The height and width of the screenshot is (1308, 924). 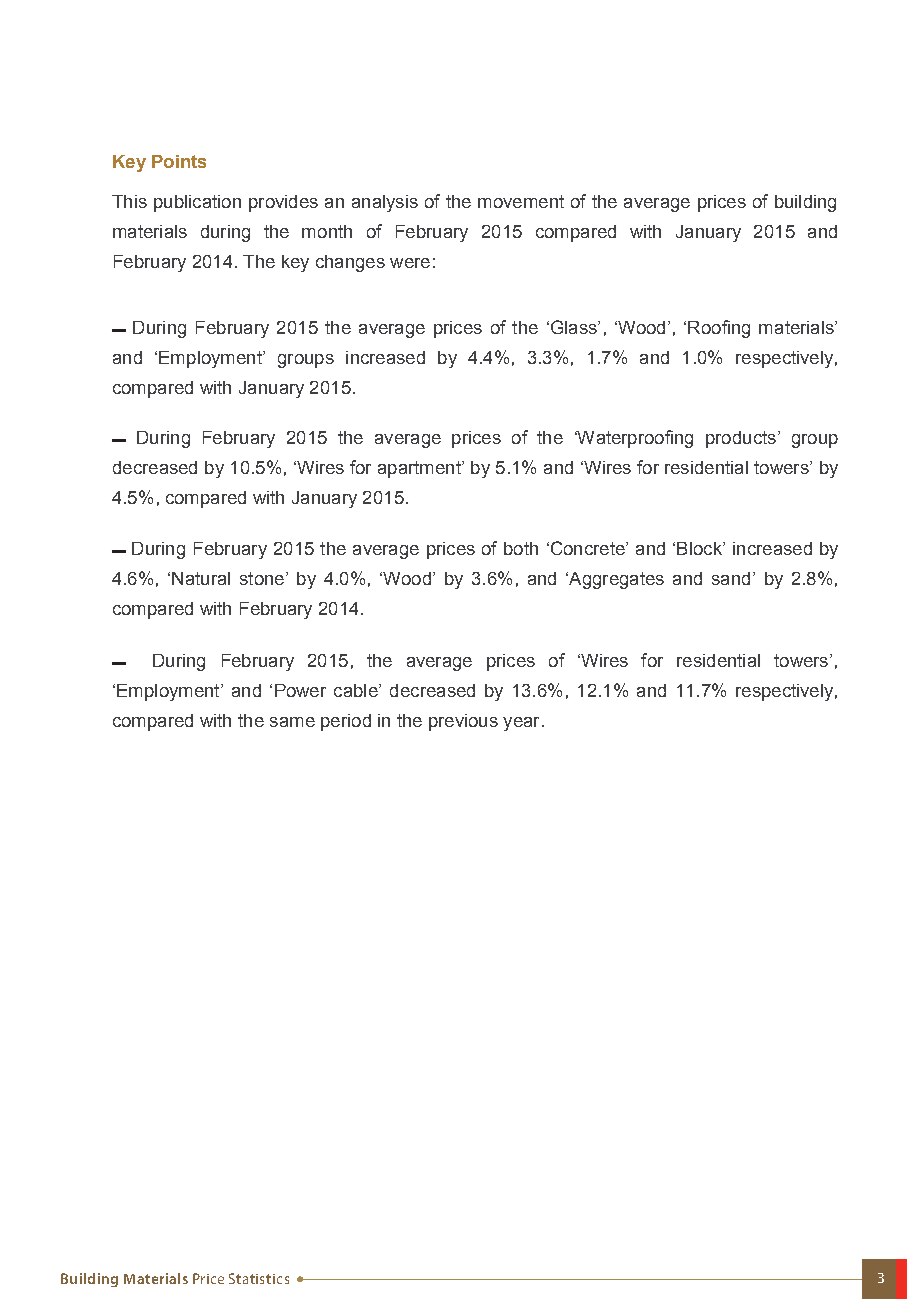 I want to click on apartment, so click(x=420, y=469).
